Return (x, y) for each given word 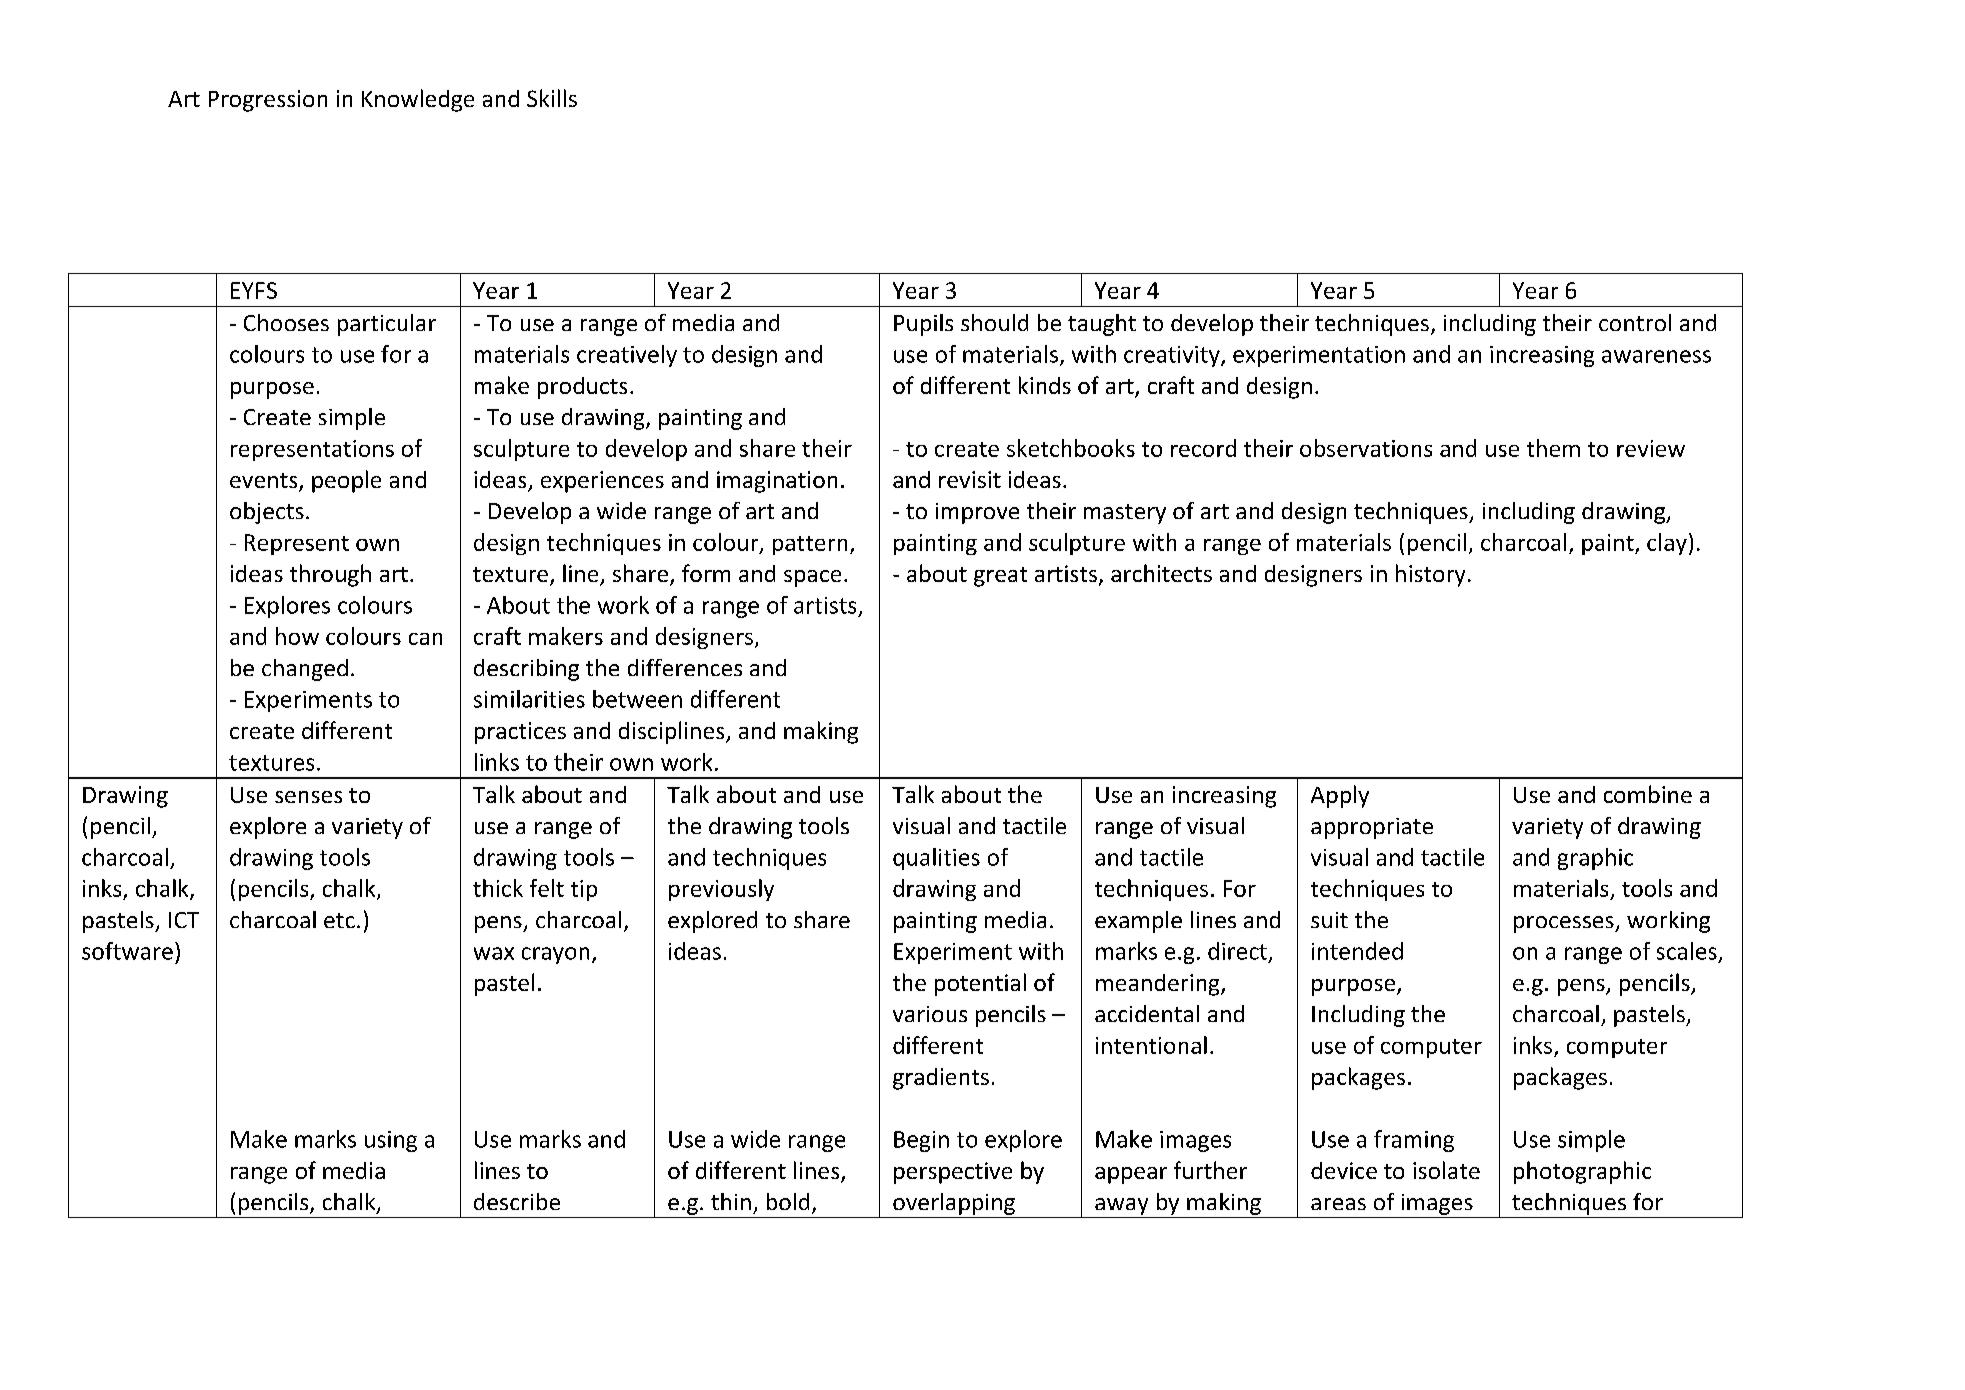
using (391, 1141)
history (1430, 575)
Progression (268, 101)
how (297, 636)
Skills (552, 98)
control (1635, 322)
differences (685, 667)
